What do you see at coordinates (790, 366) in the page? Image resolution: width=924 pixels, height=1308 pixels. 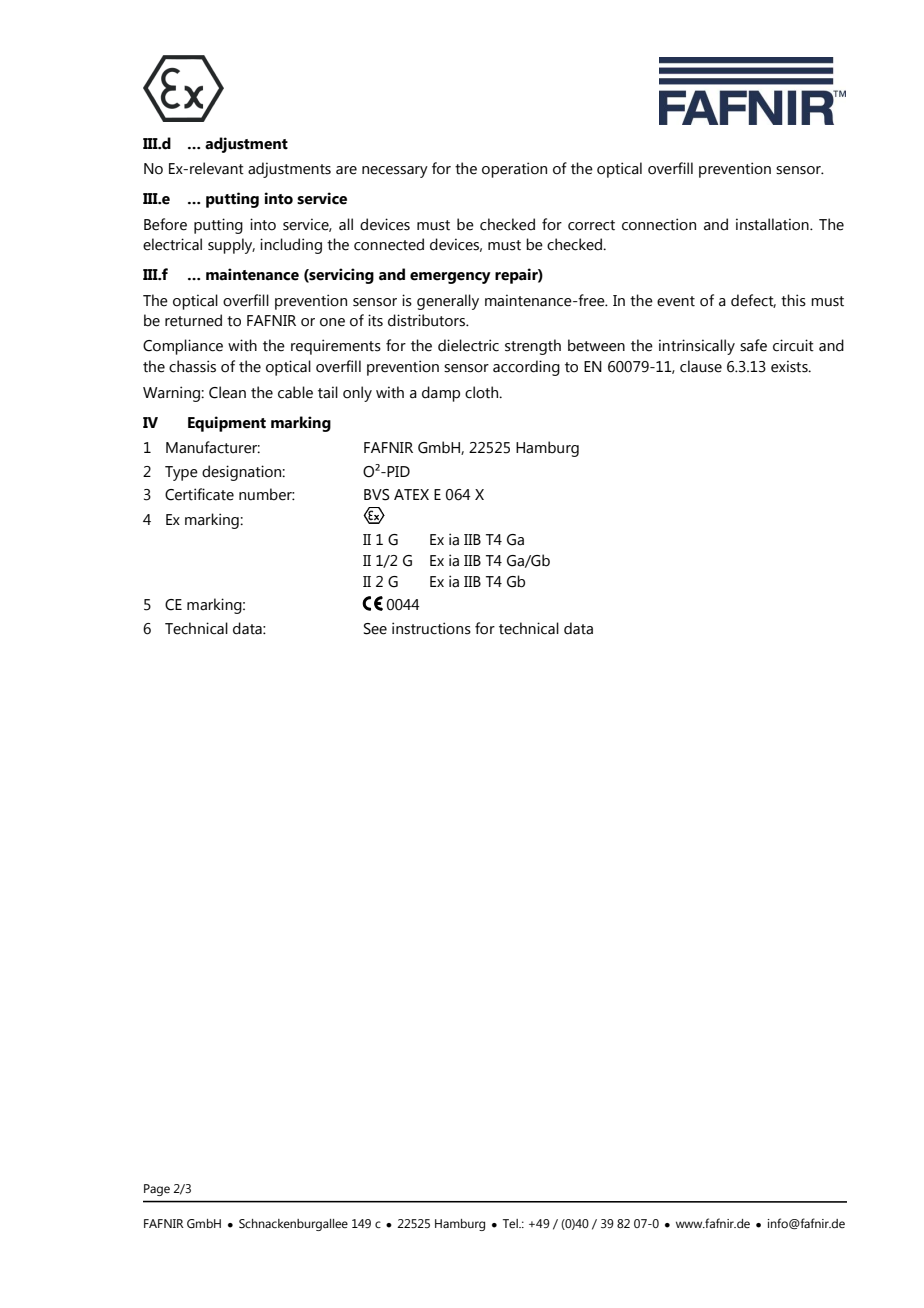 I see `exists` at bounding box center [790, 366].
